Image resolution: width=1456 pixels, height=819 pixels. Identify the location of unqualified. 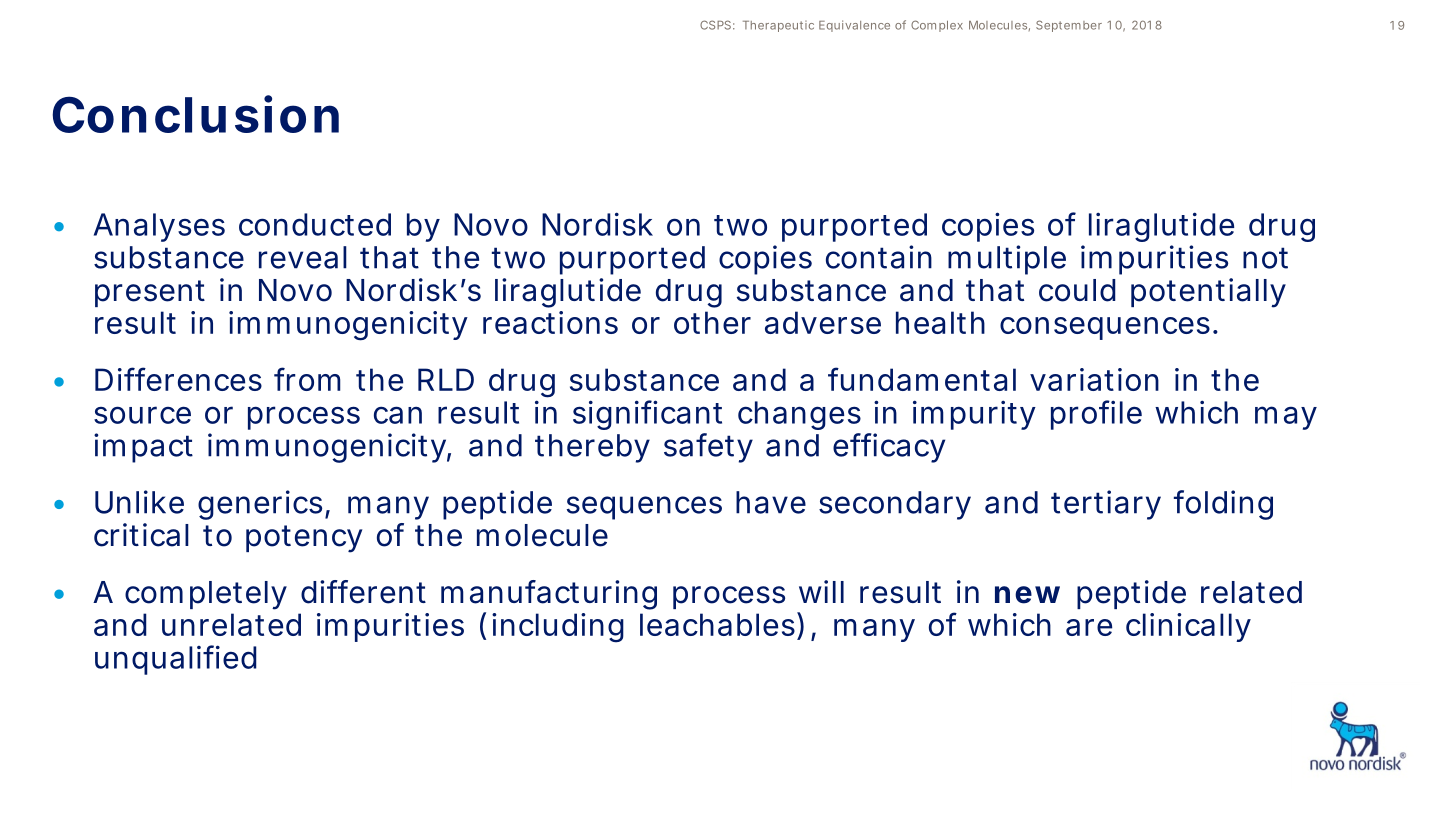
(176, 660).
